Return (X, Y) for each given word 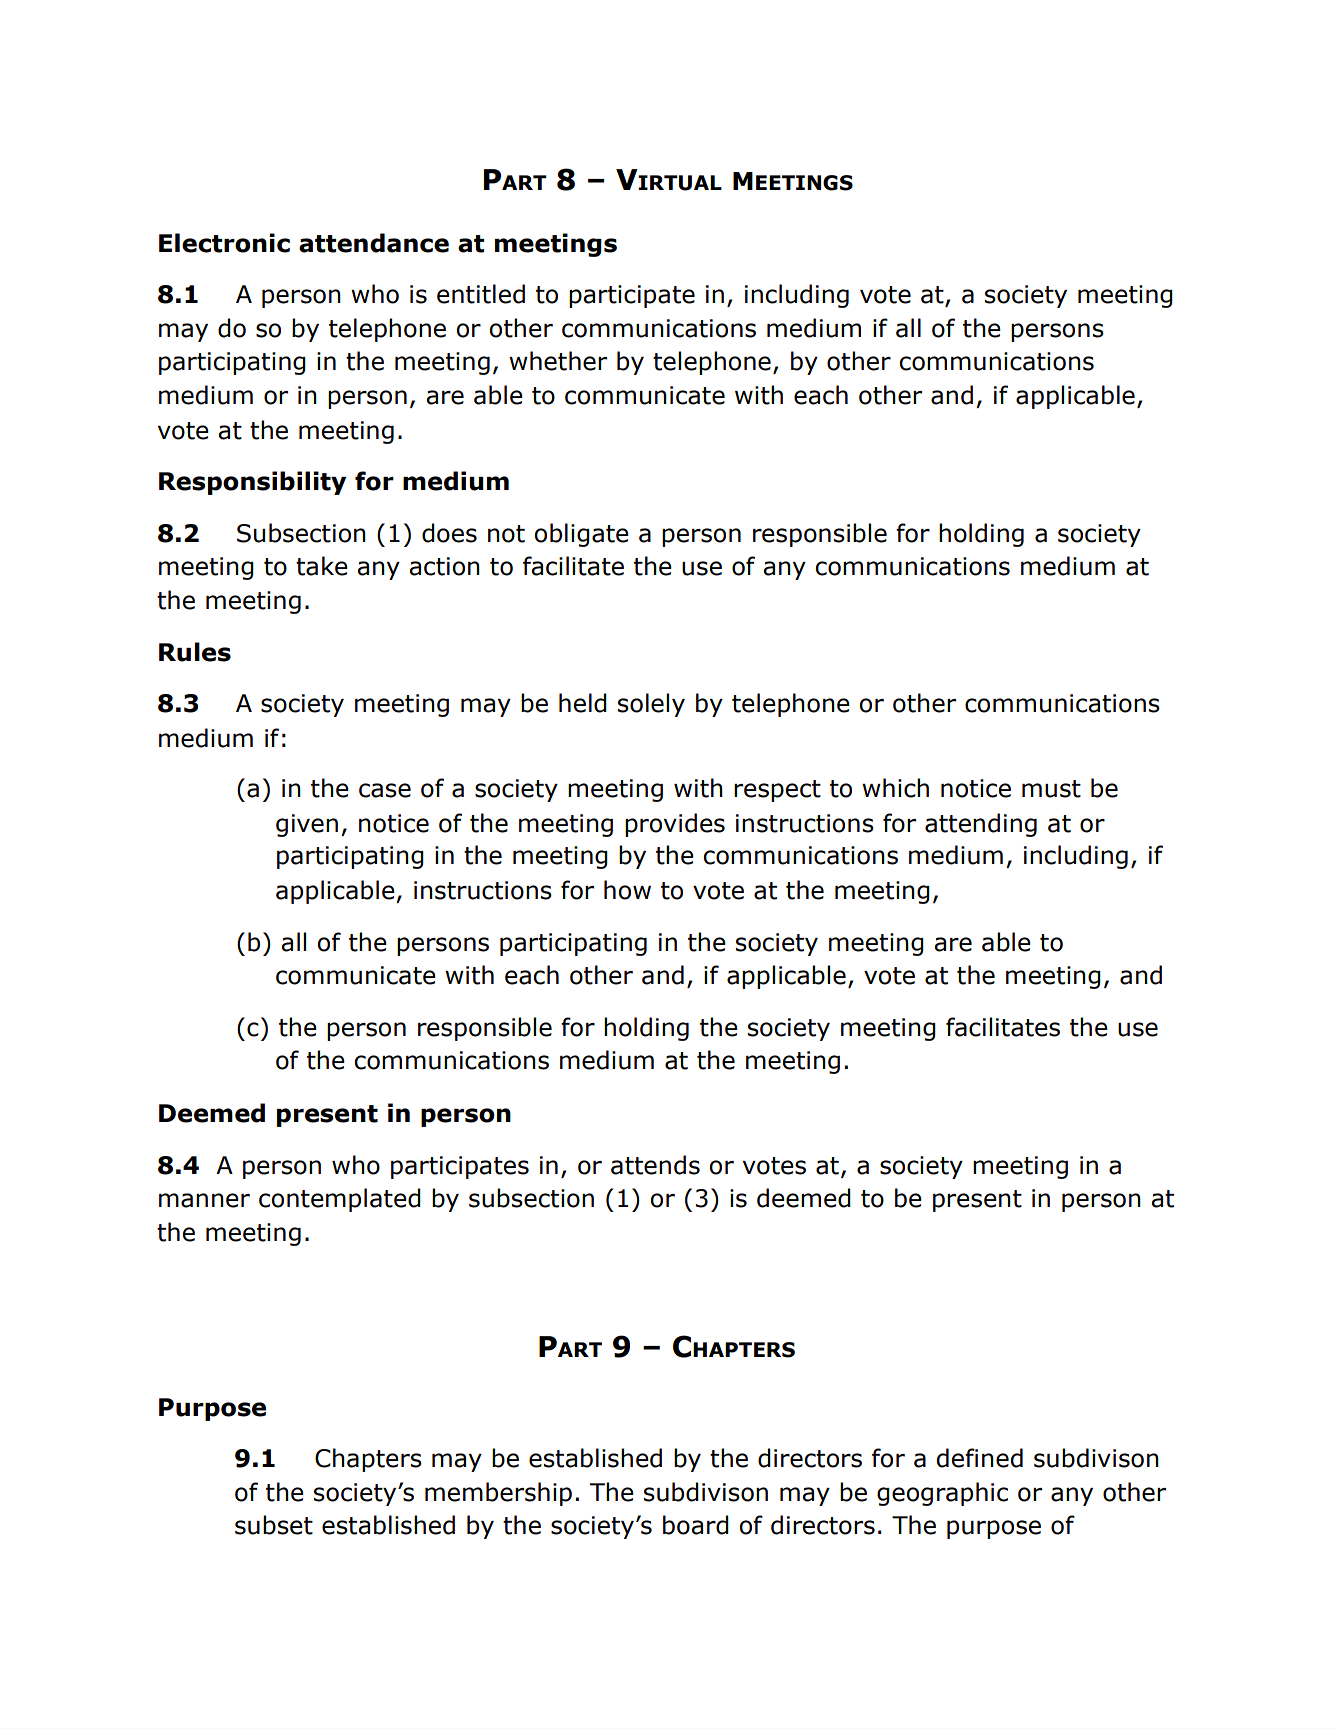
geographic (942, 1494)
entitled (481, 294)
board (696, 1525)
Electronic (224, 243)
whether (558, 361)
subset (274, 1525)
